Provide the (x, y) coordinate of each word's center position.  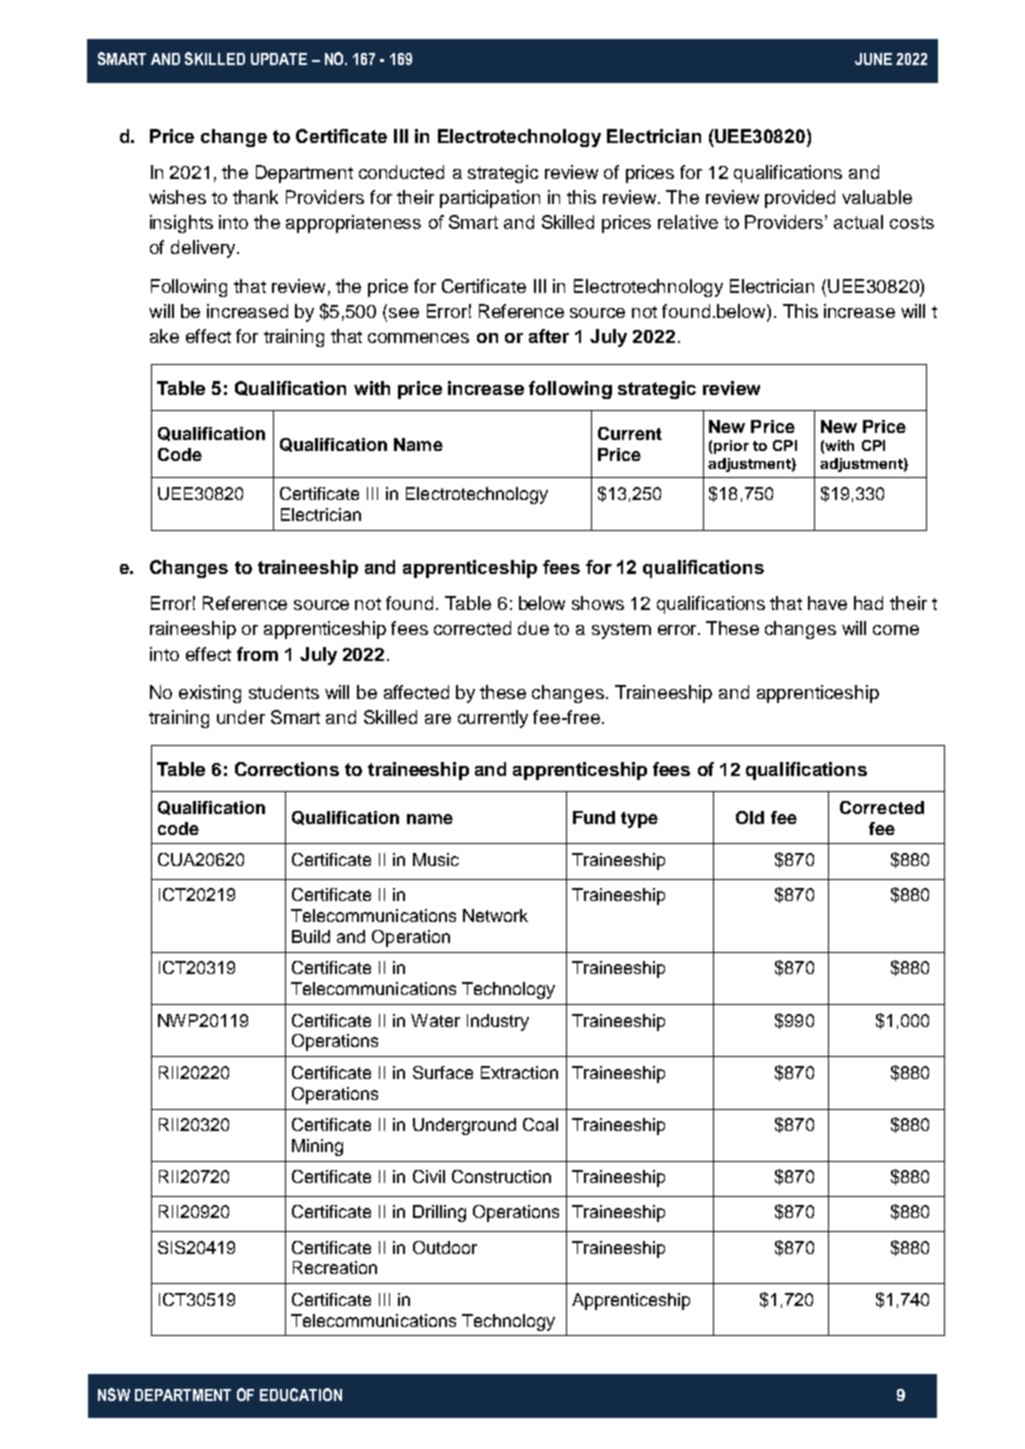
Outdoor (445, 1247)
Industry (498, 1022)
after (549, 336)
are (438, 719)
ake (164, 336)
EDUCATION (301, 1394)
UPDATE (279, 59)
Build (311, 936)
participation (490, 199)
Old (750, 817)
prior (731, 447)
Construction (501, 1176)
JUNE (873, 59)
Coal (540, 1124)
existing (210, 694)
